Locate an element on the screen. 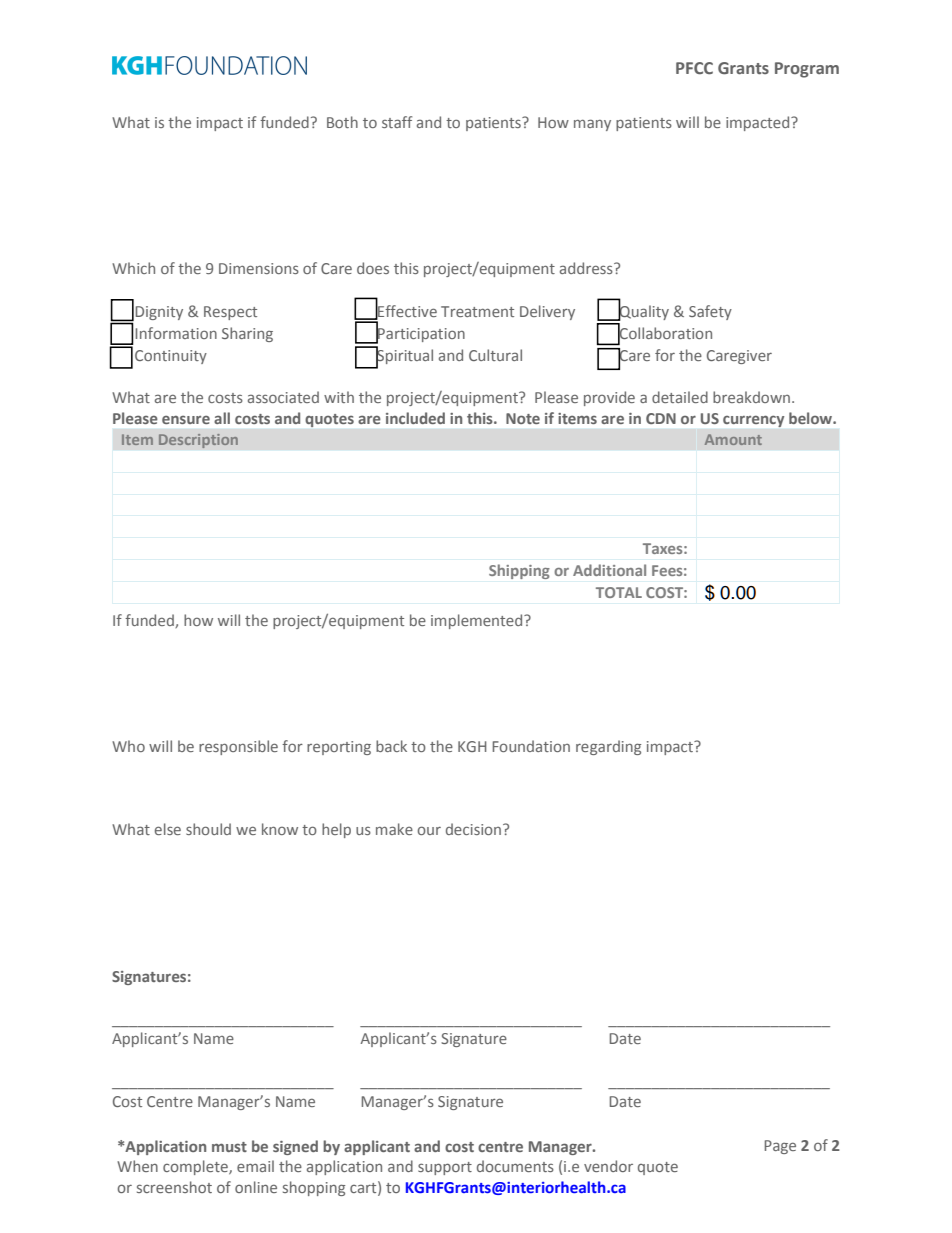 The image size is (952, 1233). Description is located at coordinates (198, 441).
